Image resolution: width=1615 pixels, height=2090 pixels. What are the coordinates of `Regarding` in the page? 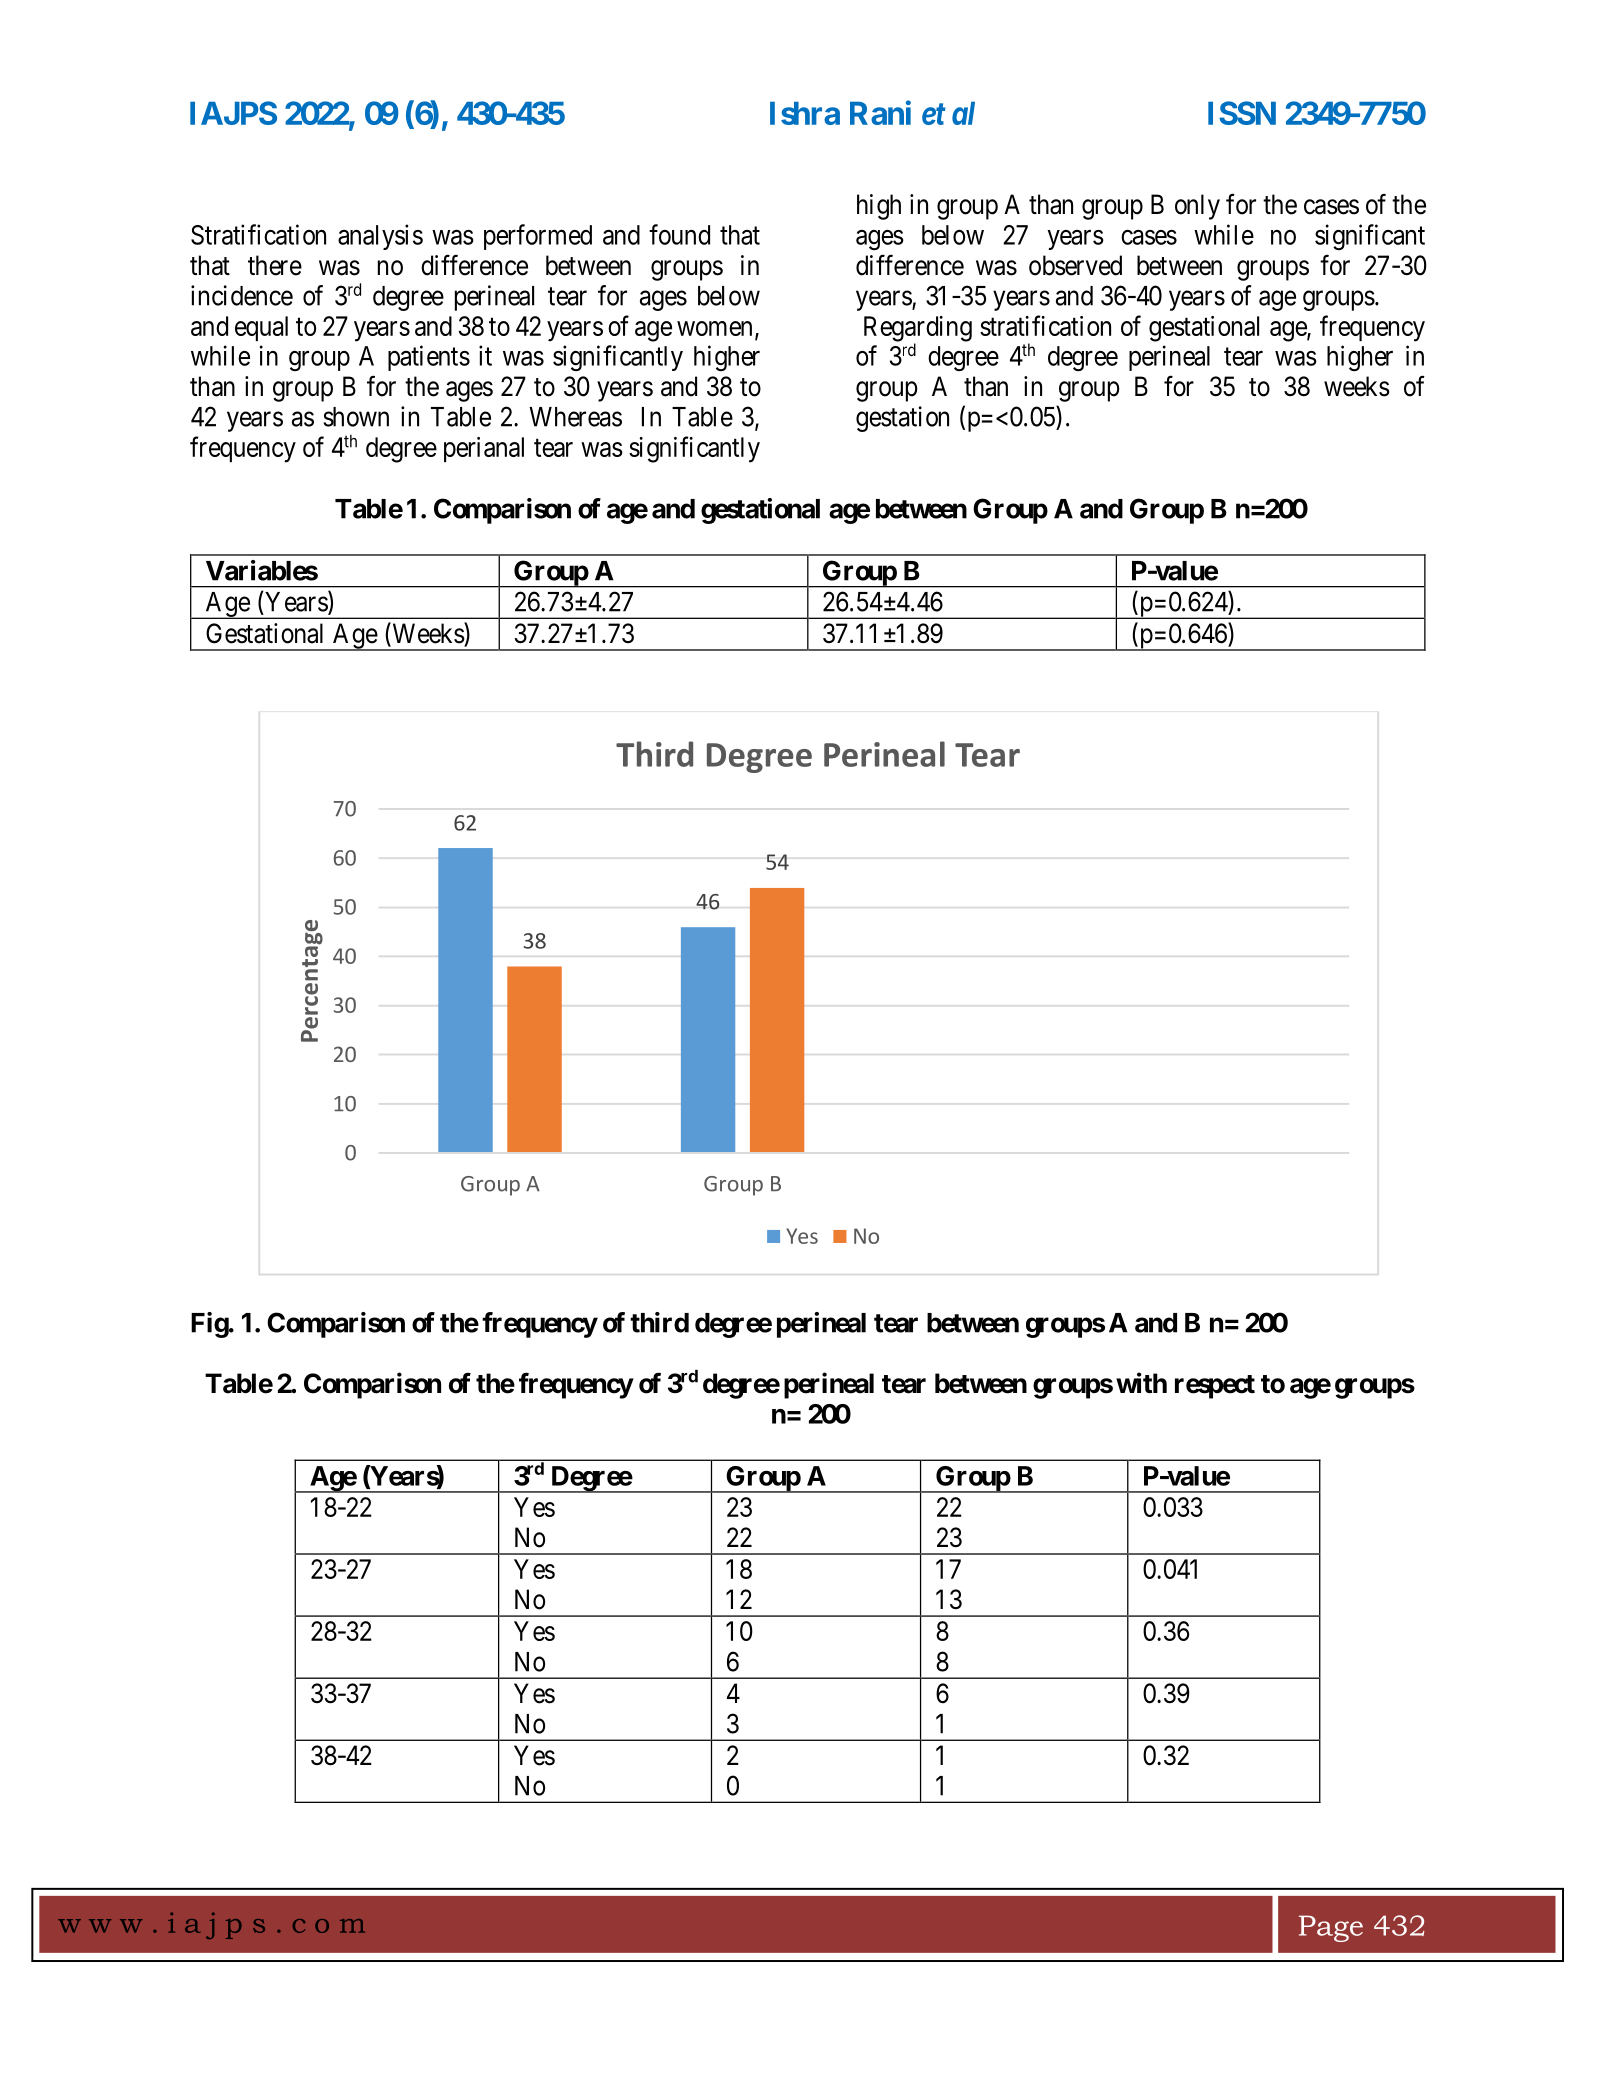 It's located at (918, 330).
